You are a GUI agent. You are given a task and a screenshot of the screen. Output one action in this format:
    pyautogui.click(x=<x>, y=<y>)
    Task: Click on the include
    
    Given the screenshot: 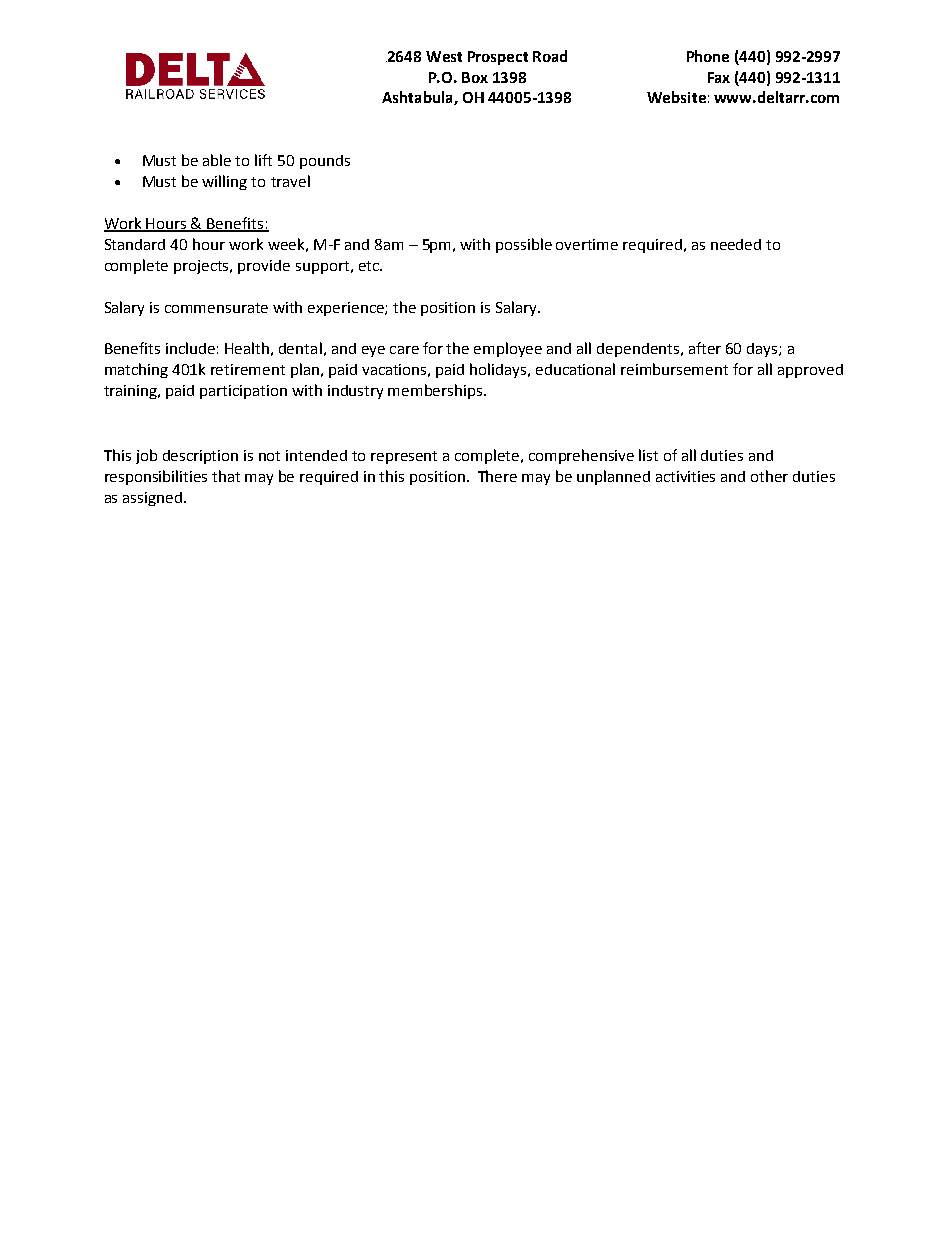 What is the action you would take?
    pyautogui.click(x=190, y=348)
